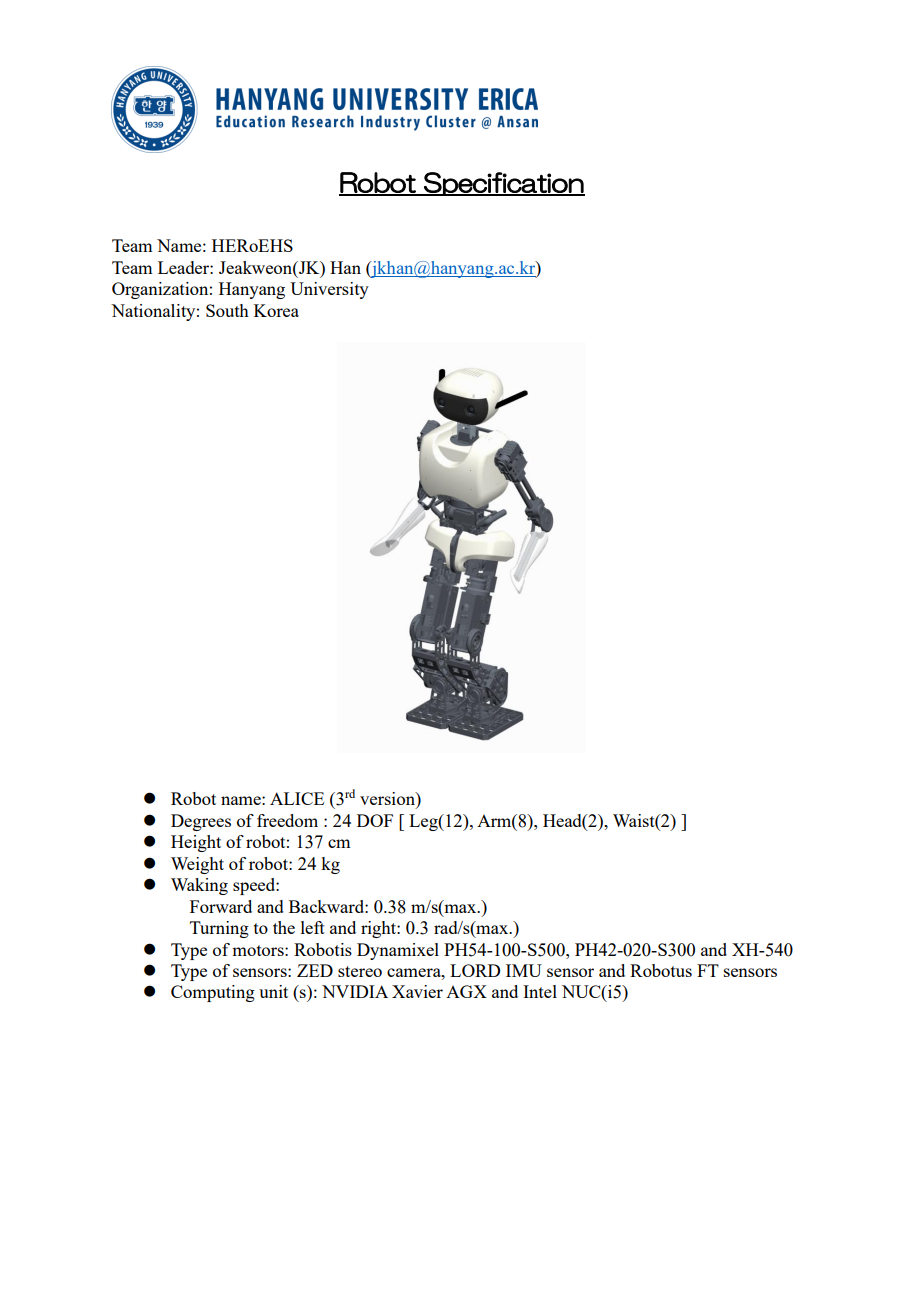 Image resolution: width=924 pixels, height=1308 pixels. Describe the element at coordinates (201, 822) in the document. I see `Degrees` at that location.
